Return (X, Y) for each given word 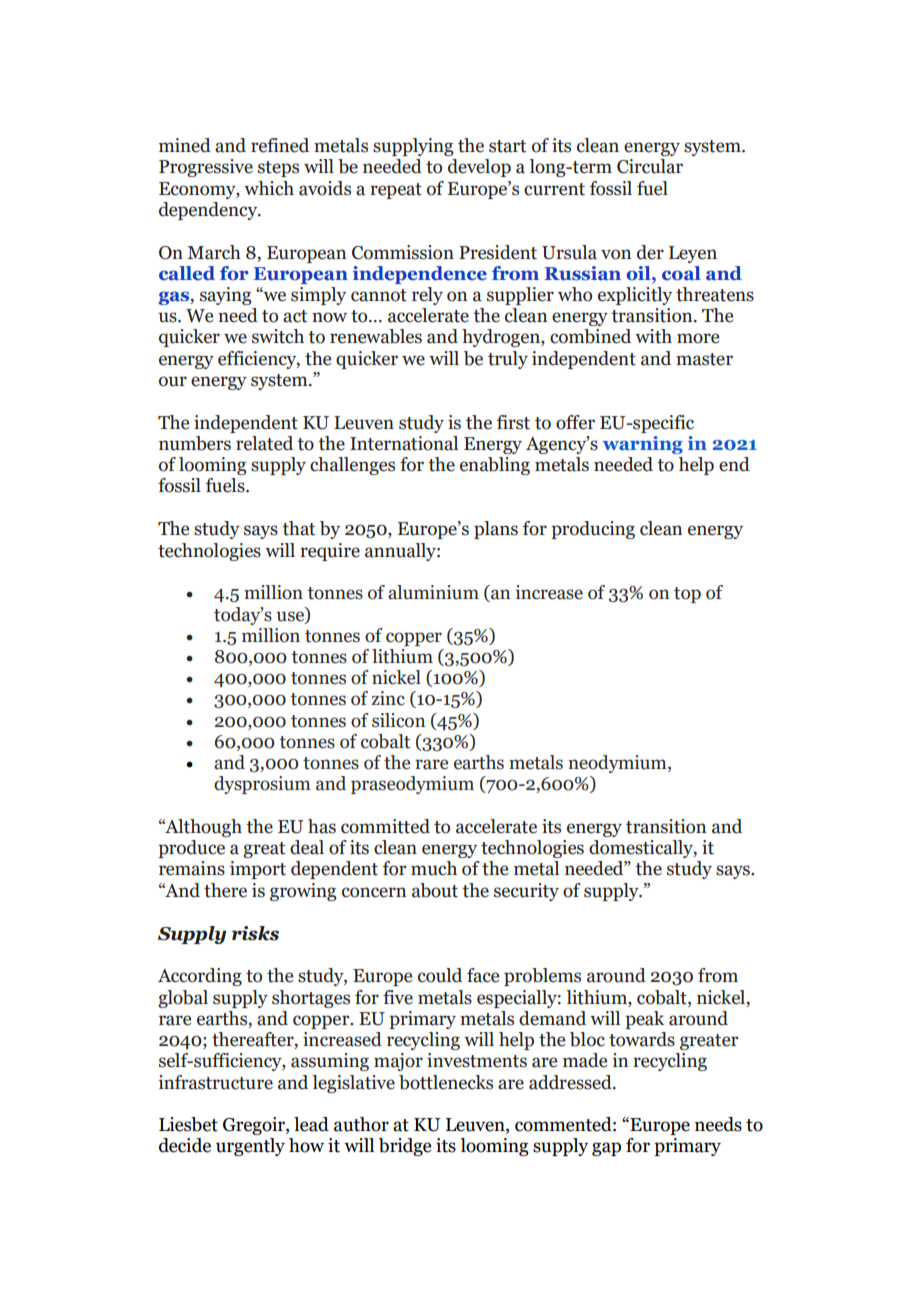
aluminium (433, 592)
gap (606, 1149)
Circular (650, 166)
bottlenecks (446, 1082)
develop (479, 168)
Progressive (206, 168)
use (291, 617)
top (687, 595)
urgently (250, 1147)
